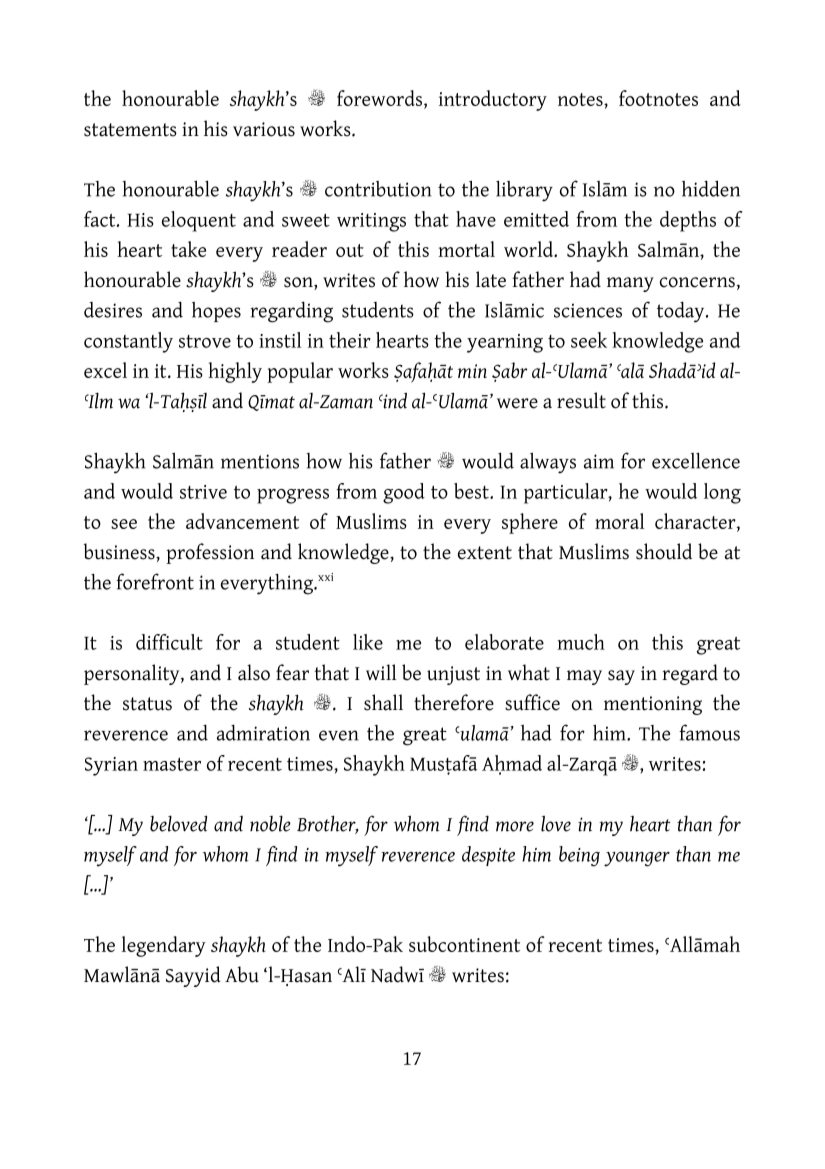 The image size is (825, 1169). I want to click on legendary, so click(164, 946).
